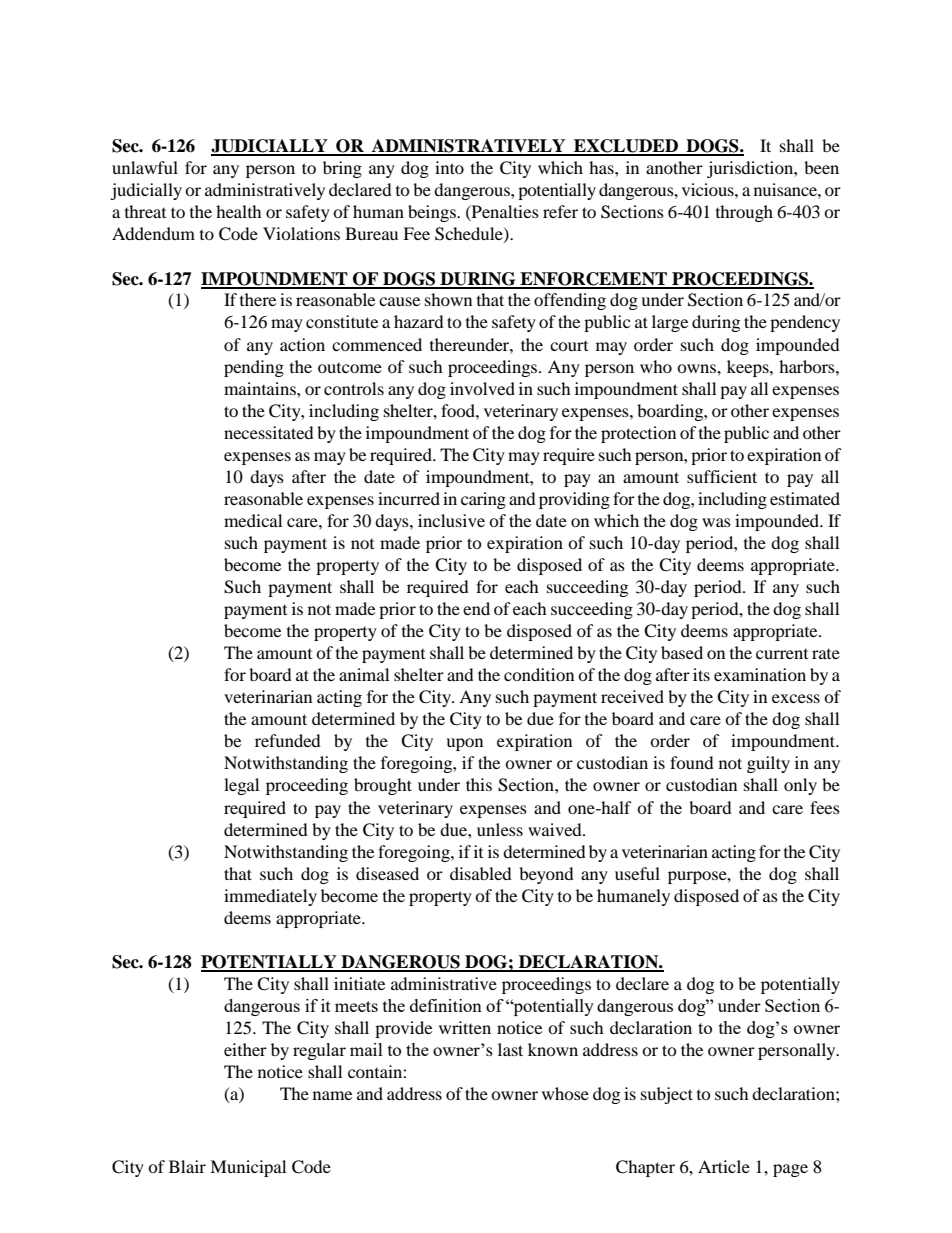 The image size is (952, 1233). Describe the element at coordinates (288, 740) in the page. I see `refunded` at that location.
